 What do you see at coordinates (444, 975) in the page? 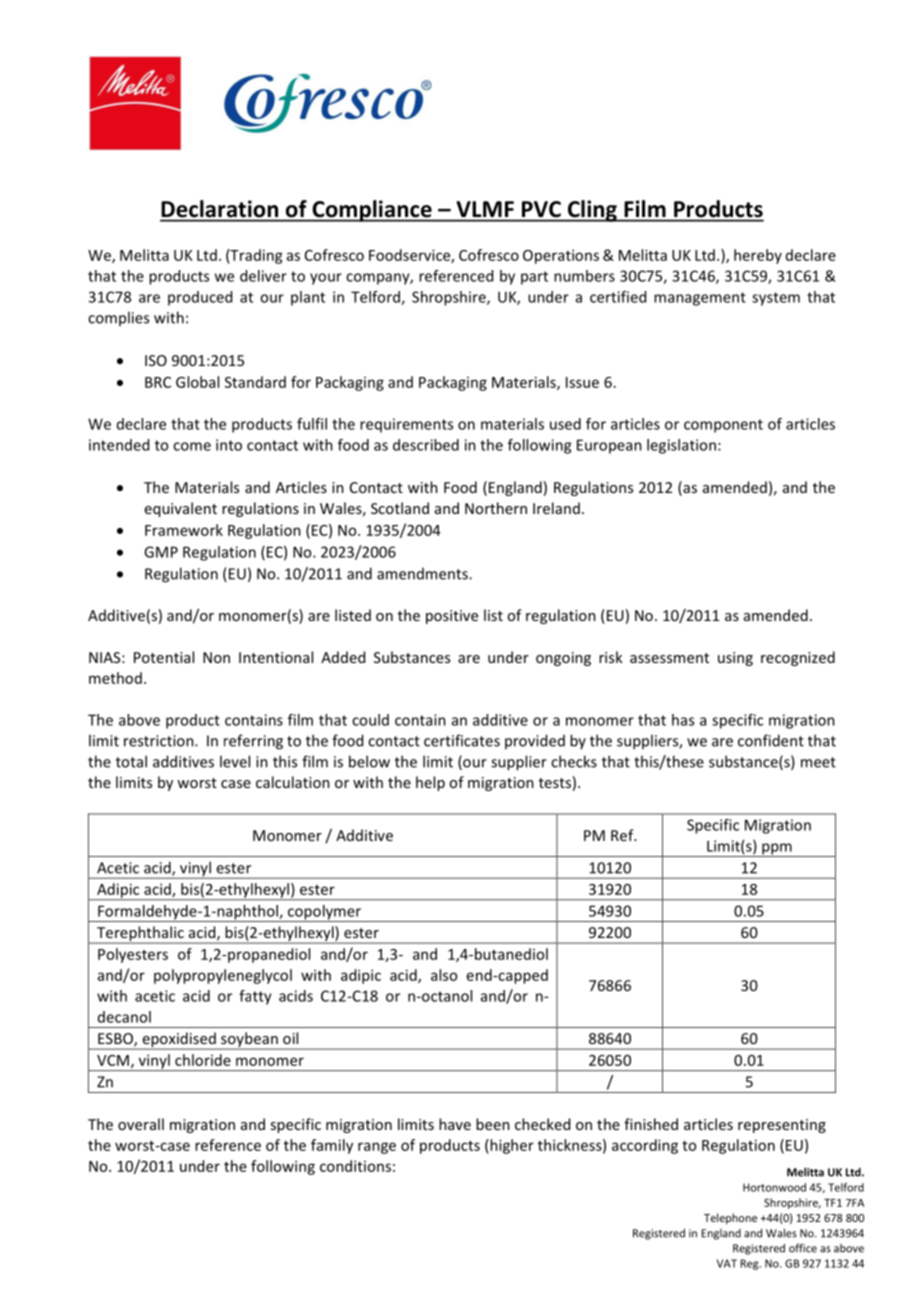
I see `also` at bounding box center [444, 975].
